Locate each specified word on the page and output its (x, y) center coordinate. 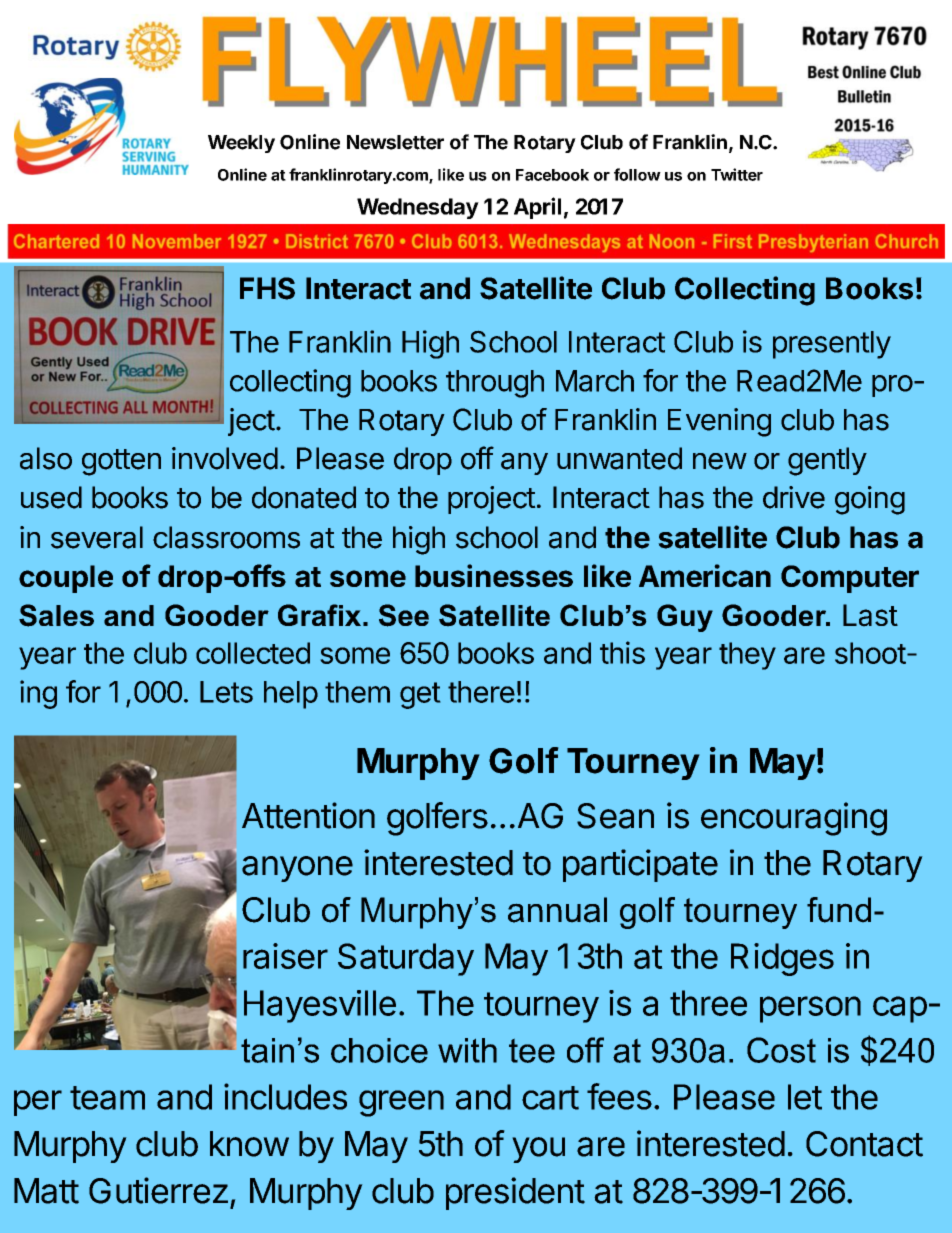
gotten (121, 462)
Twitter (737, 174)
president (515, 1193)
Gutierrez (158, 1190)
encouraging (794, 819)
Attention (308, 815)
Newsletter (395, 142)
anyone (297, 869)
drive (794, 497)
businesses (494, 575)
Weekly (241, 144)
